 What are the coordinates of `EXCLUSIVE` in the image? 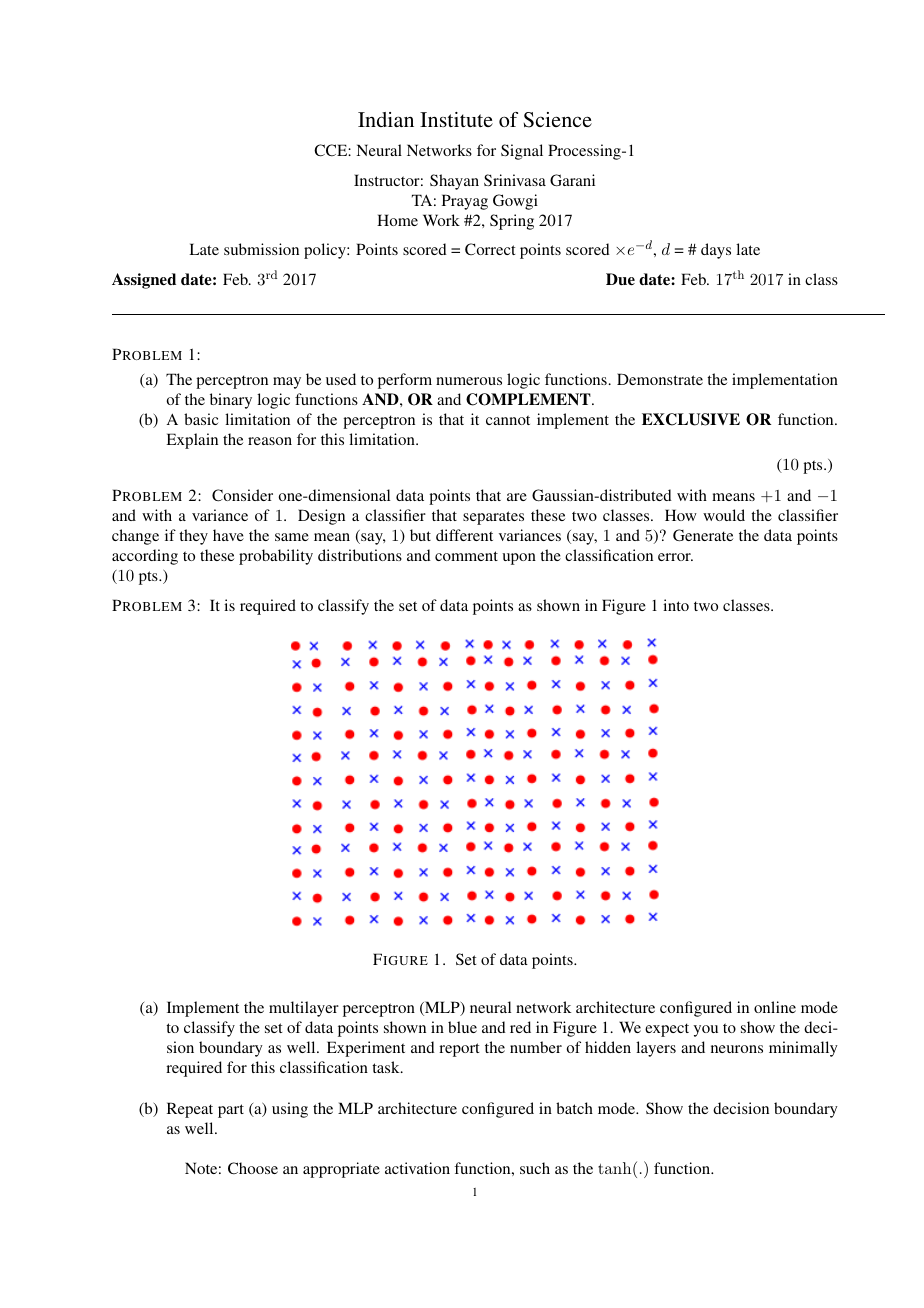 It's located at (691, 419).
